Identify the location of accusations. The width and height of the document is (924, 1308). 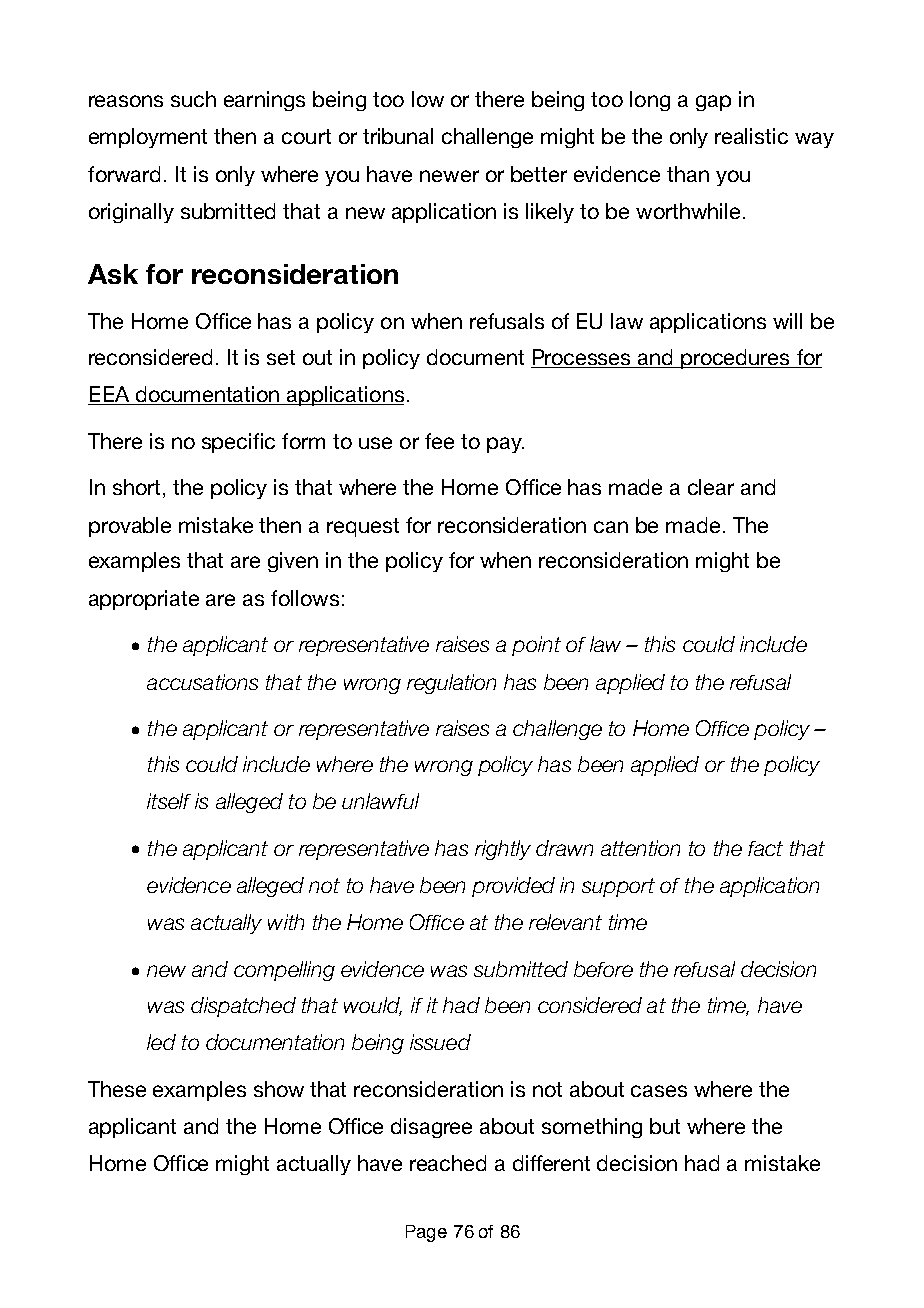
(202, 682).
